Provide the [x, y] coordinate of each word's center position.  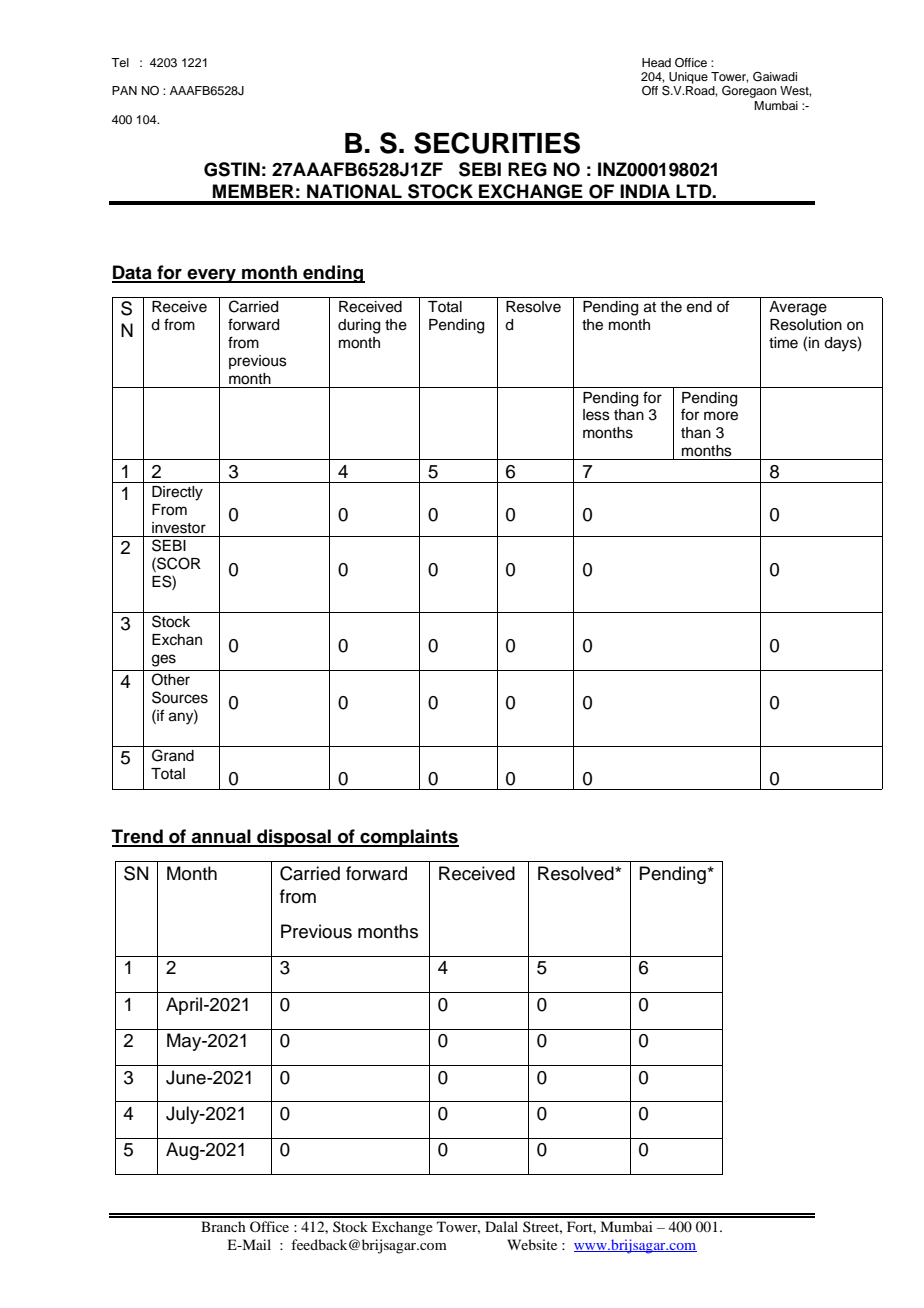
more [721, 416]
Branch [223, 1226]
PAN [124, 90]
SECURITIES [497, 143]
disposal [294, 838]
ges [164, 660]
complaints [408, 838]
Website [532, 1244]
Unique [688, 78]
